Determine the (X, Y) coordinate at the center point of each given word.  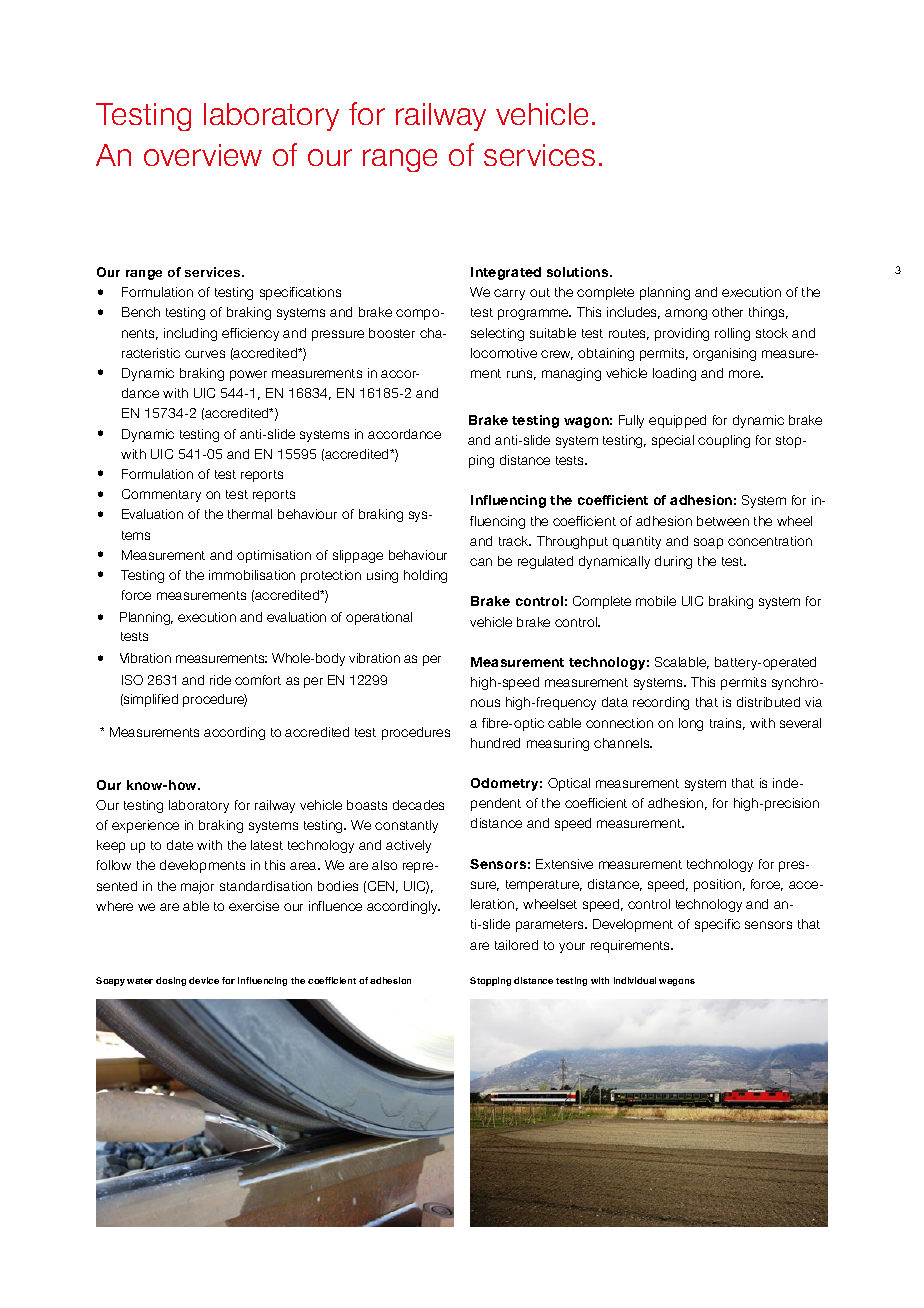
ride (220, 680)
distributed (768, 702)
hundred (495, 743)
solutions (579, 272)
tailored (516, 945)
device (204, 980)
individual (635, 980)
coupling (724, 441)
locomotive (504, 353)
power (248, 375)
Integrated (506, 273)
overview (203, 155)
